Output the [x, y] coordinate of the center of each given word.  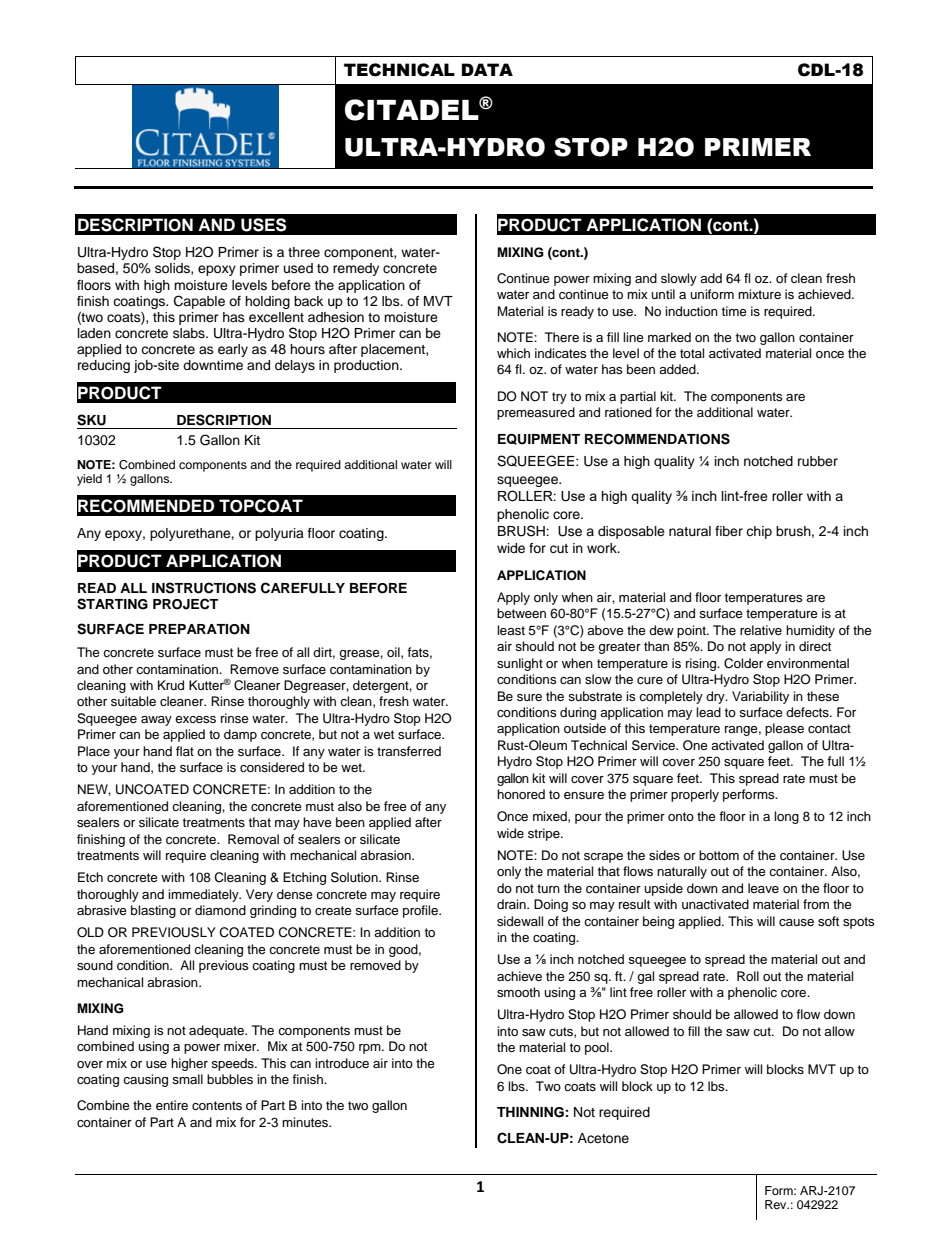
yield [89, 480]
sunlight [520, 664]
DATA [487, 69]
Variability [760, 697]
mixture [759, 294]
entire [172, 1105]
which [513, 353]
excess [195, 719]
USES [263, 225]
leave [763, 888]
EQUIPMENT [539, 439]
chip [759, 532]
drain [512, 904]
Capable [199, 302]
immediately [204, 895]
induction [691, 311]
